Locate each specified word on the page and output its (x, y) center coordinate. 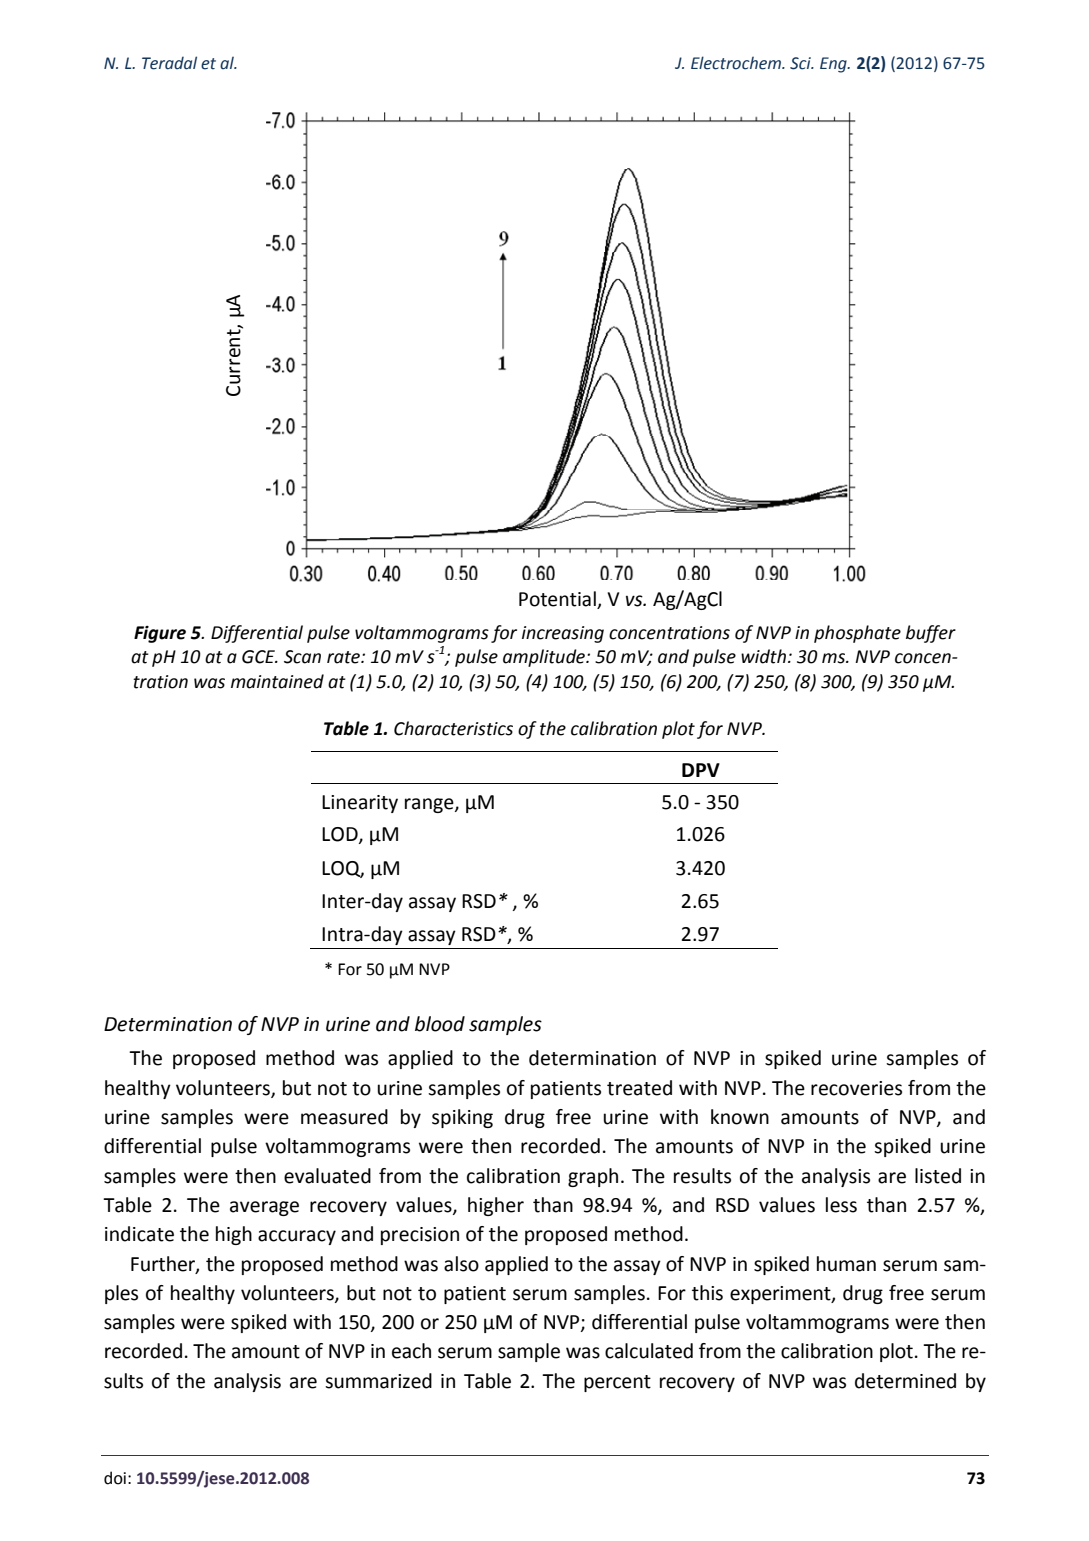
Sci (801, 63)
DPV (701, 770)
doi (115, 1478)
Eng (834, 65)
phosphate (857, 634)
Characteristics (453, 728)
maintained (277, 681)
